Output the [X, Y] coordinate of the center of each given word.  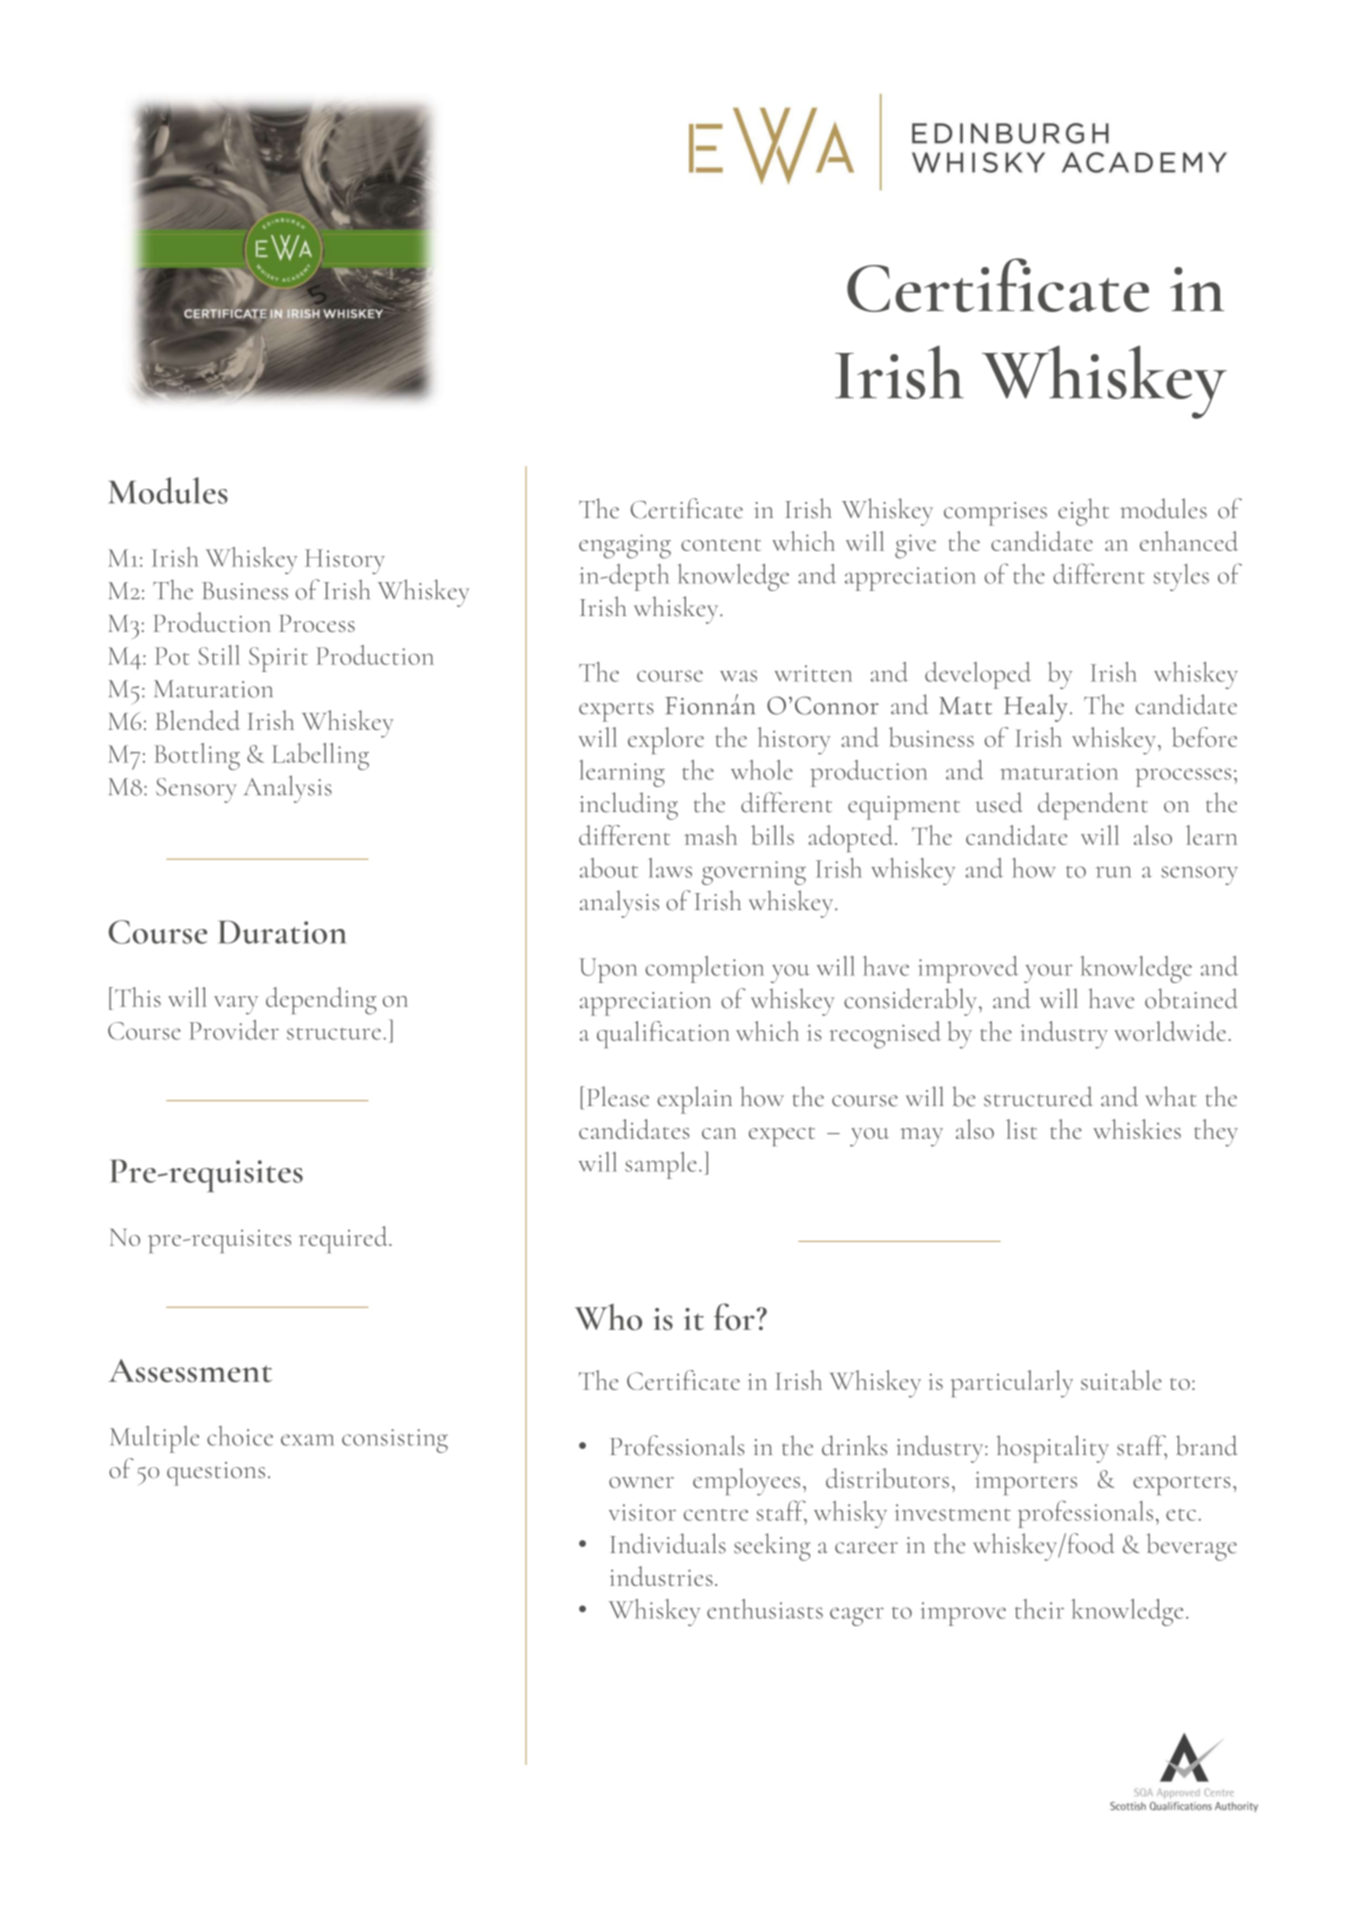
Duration [282, 932]
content [721, 545]
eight [1083, 512]
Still [219, 655]
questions [216, 1474]
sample [661, 1165]
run [1114, 872]
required [344, 1239]
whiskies [1137, 1129]
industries [661, 1576]
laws [670, 868]
